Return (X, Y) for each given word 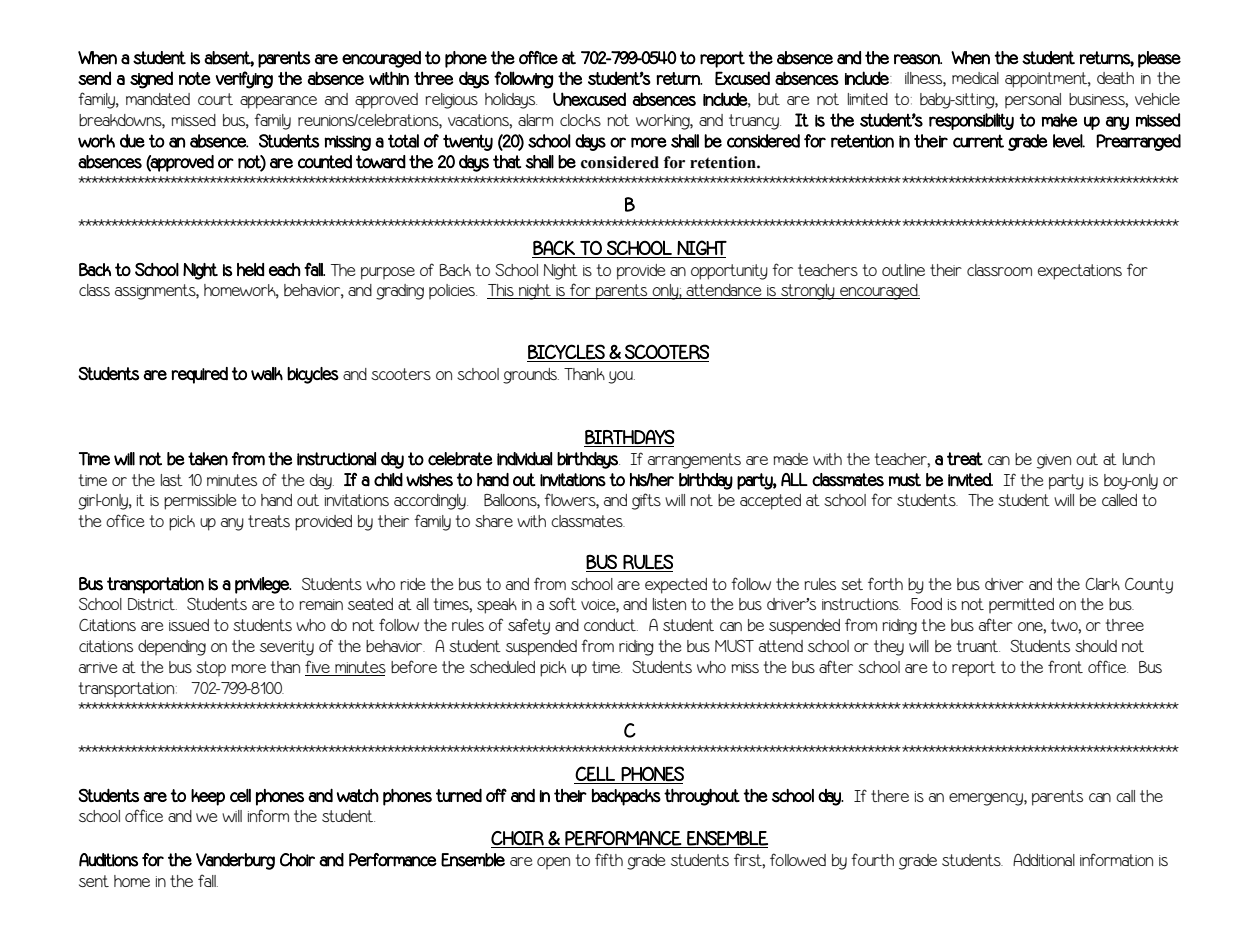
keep (208, 797)
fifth (609, 859)
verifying (244, 80)
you (621, 377)
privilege (263, 585)
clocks (580, 120)
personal (1033, 100)
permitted (1021, 605)
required (199, 375)
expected (676, 586)
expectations (1080, 272)
